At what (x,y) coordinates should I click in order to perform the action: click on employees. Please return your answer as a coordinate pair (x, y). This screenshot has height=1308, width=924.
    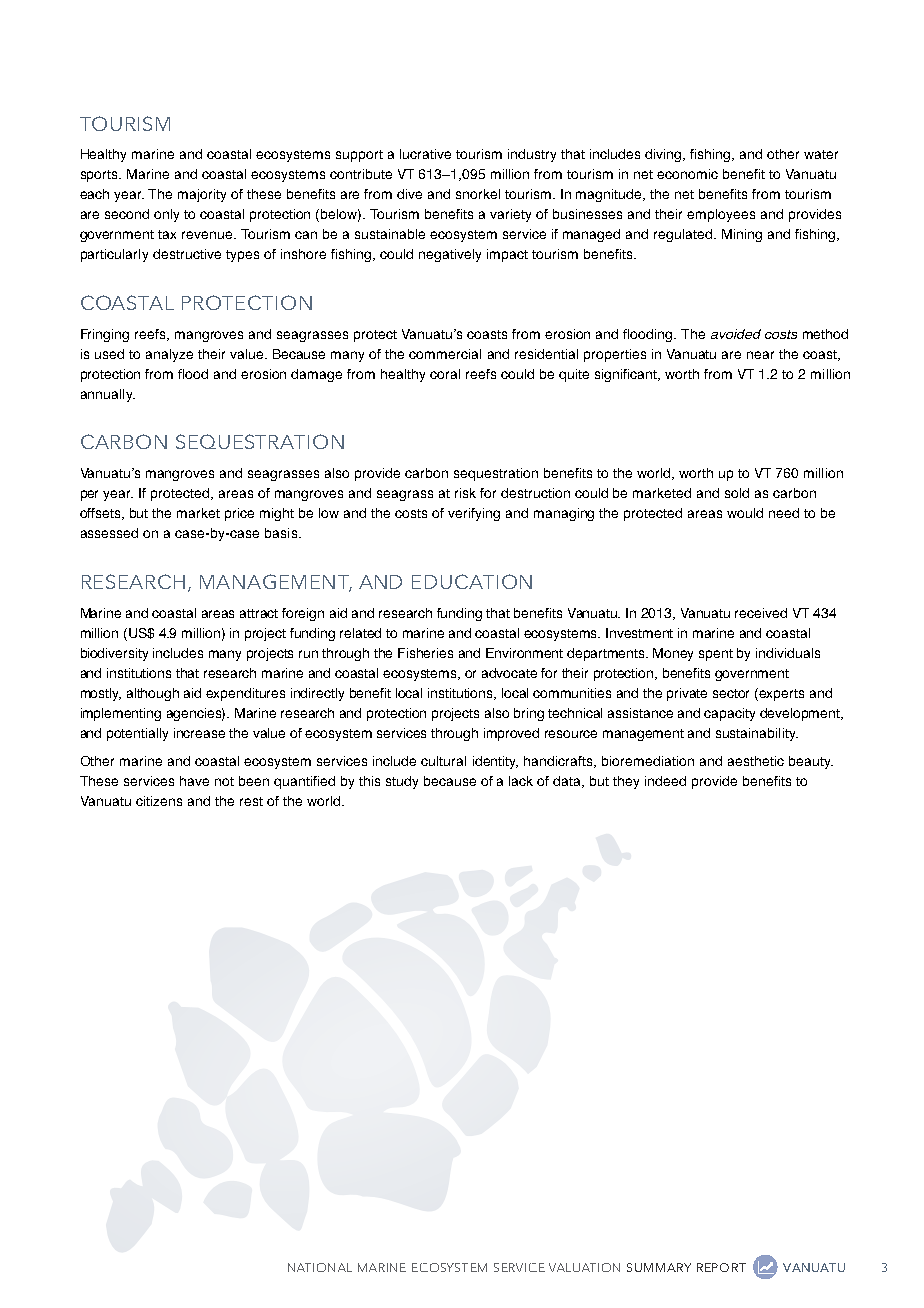
    Looking at the image, I should click on (721, 215).
